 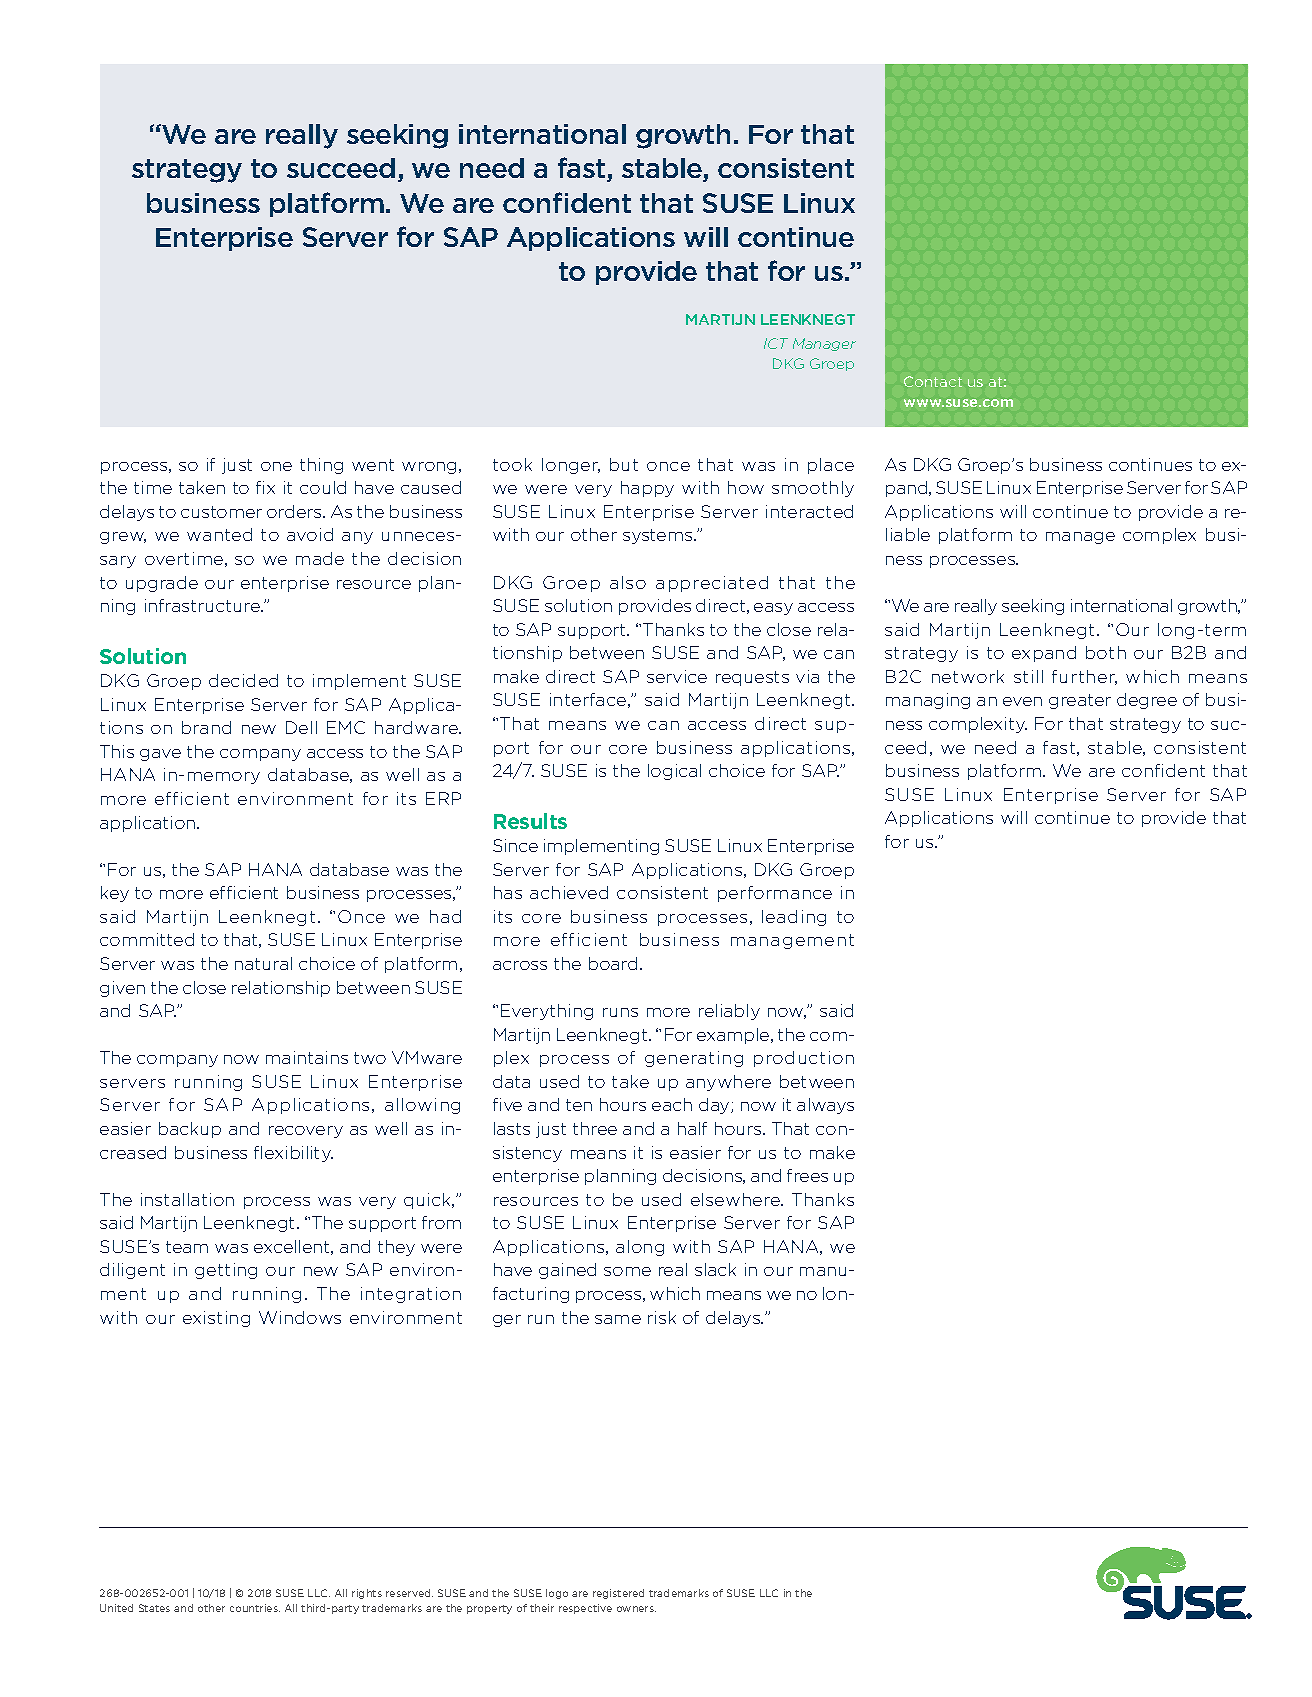 What do you see at coordinates (255, 1608) in the screenshot?
I see `countries` at bounding box center [255, 1608].
